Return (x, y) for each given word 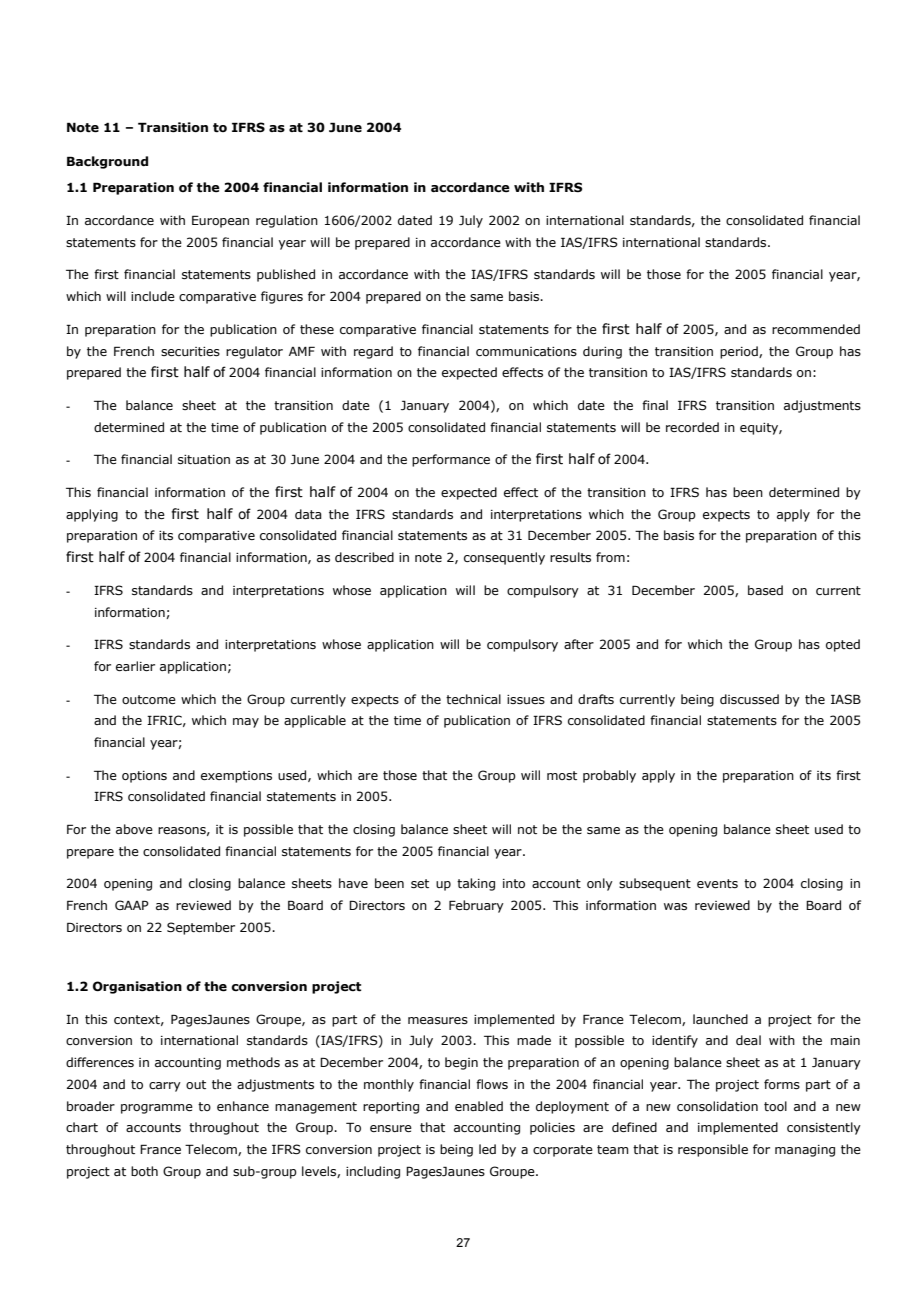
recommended (816, 329)
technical (473, 699)
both (144, 1171)
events (717, 883)
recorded (692, 427)
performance (451, 460)
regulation (287, 221)
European (220, 221)
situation (204, 459)
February (476, 906)
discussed (749, 699)
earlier (135, 666)
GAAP (132, 905)
